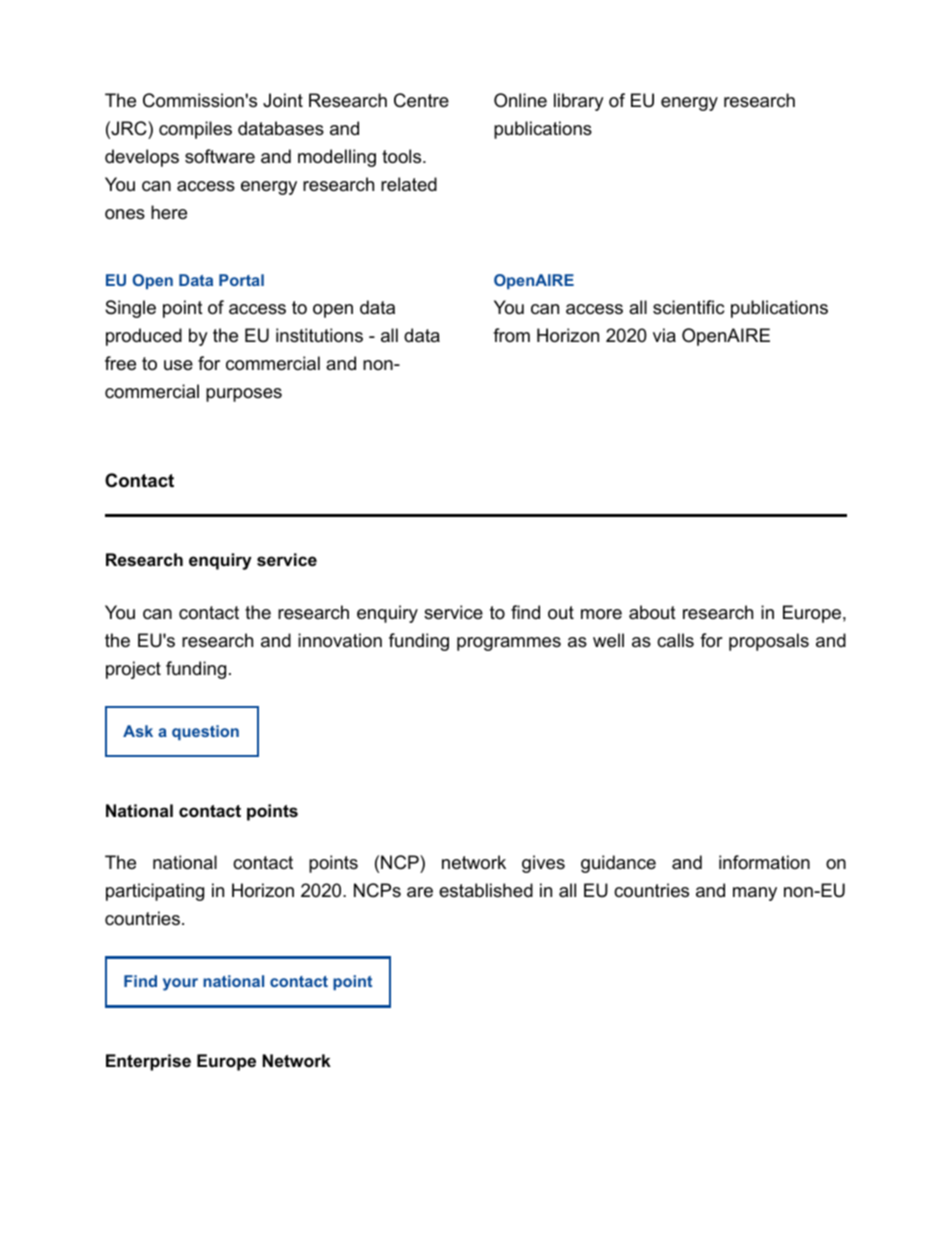 This screenshot has height=1233, width=952. Describe the element at coordinates (486, 890) in the screenshot. I see `established` at that location.
